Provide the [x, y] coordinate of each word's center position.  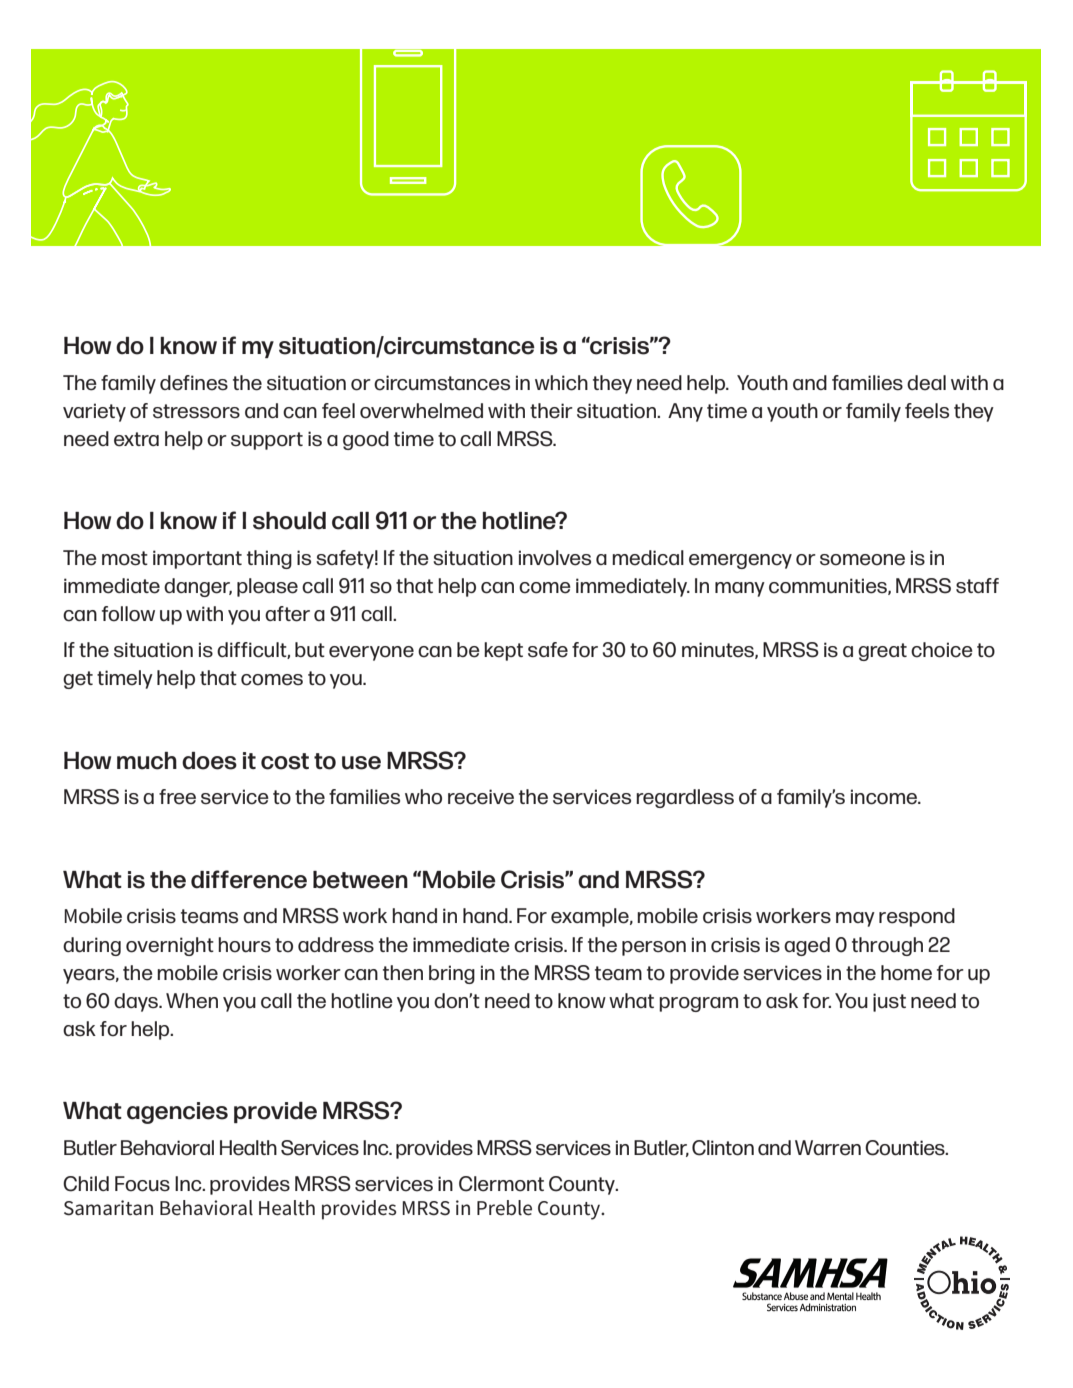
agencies [177, 1113]
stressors [196, 411]
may [855, 919]
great [882, 652]
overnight [170, 946]
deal [926, 383]
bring [452, 974]
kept [503, 651]
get [78, 680]
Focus [142, 1184]
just [889, 1002]
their [551, 411]
